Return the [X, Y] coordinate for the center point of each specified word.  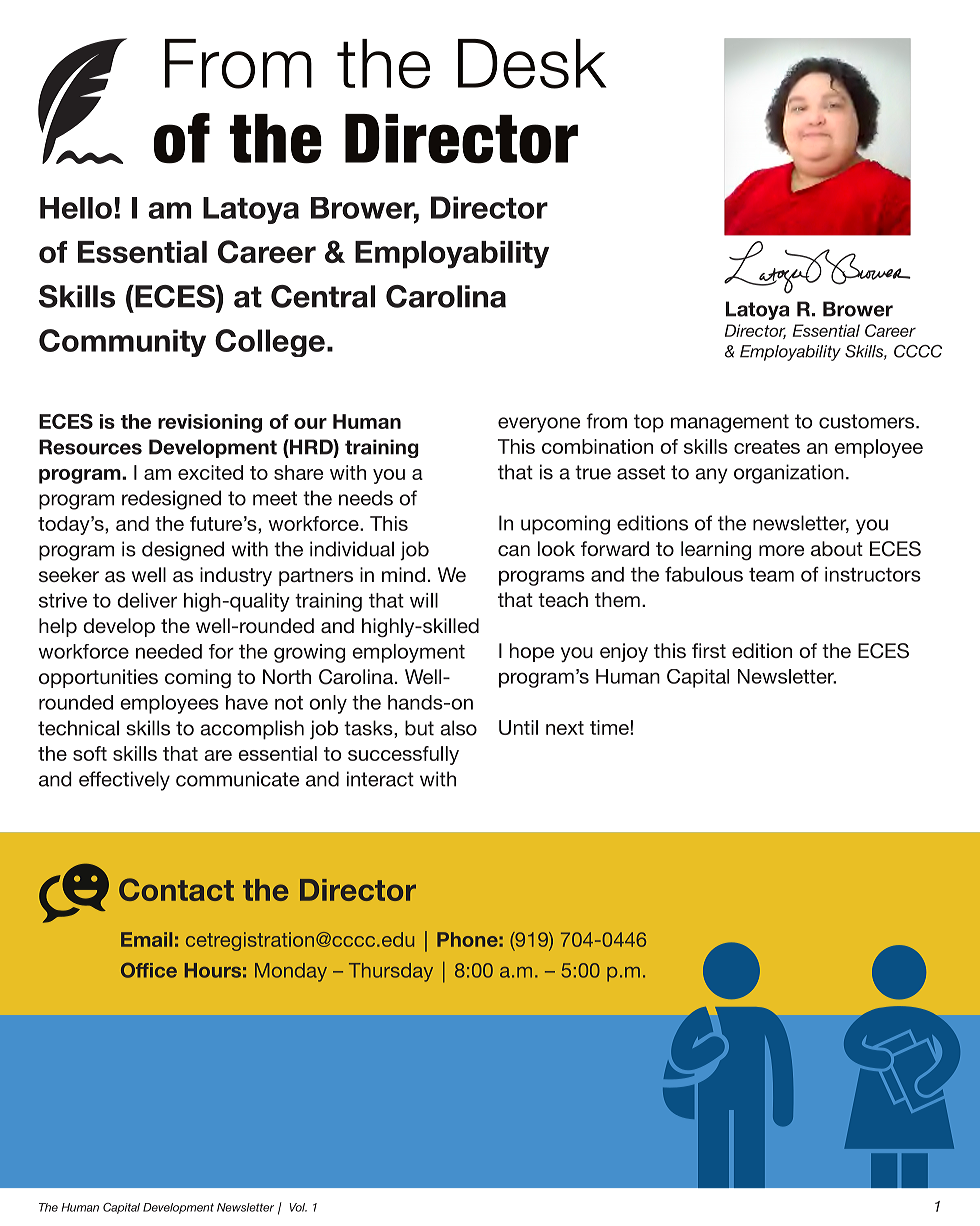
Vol [298, 1207]
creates [767, 447]
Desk [532, 64]
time [610, 727]
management [730, 423]
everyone [539, 425]
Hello [76, 208]
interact [380, 779]
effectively [124, 781]
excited [210, 472]
